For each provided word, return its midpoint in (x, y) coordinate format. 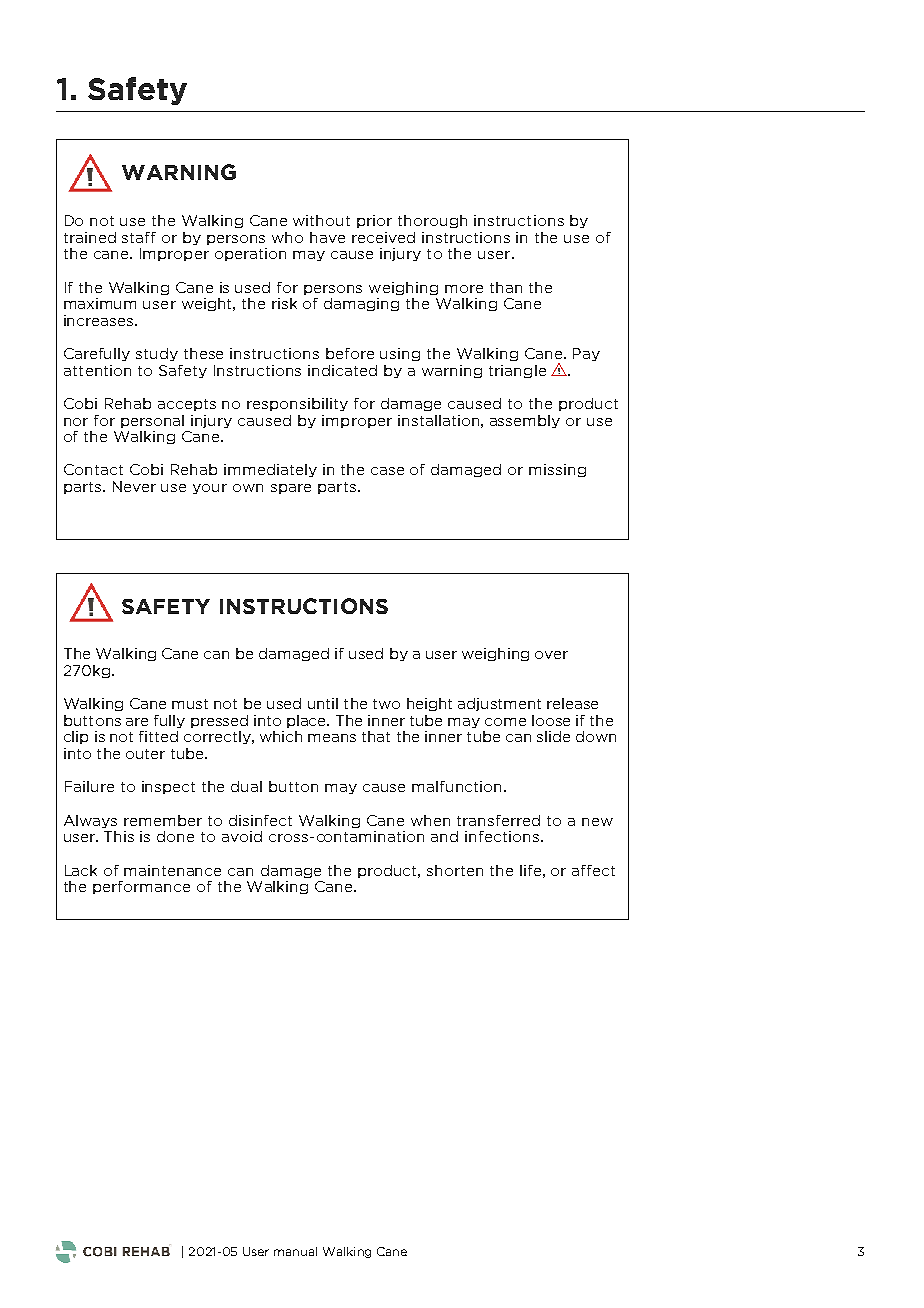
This (119, 836)
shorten (455, 870)
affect (593, 870)
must (190, 704)
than (506, 287)
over (551, 655)
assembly (525, 421)
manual (295, 1251)
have (327, 237)
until (323, 703)
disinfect (260, 820)
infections (502, 836)
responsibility (297, 404)
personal (152, 421)
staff (139, 237)
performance (141, 887)
